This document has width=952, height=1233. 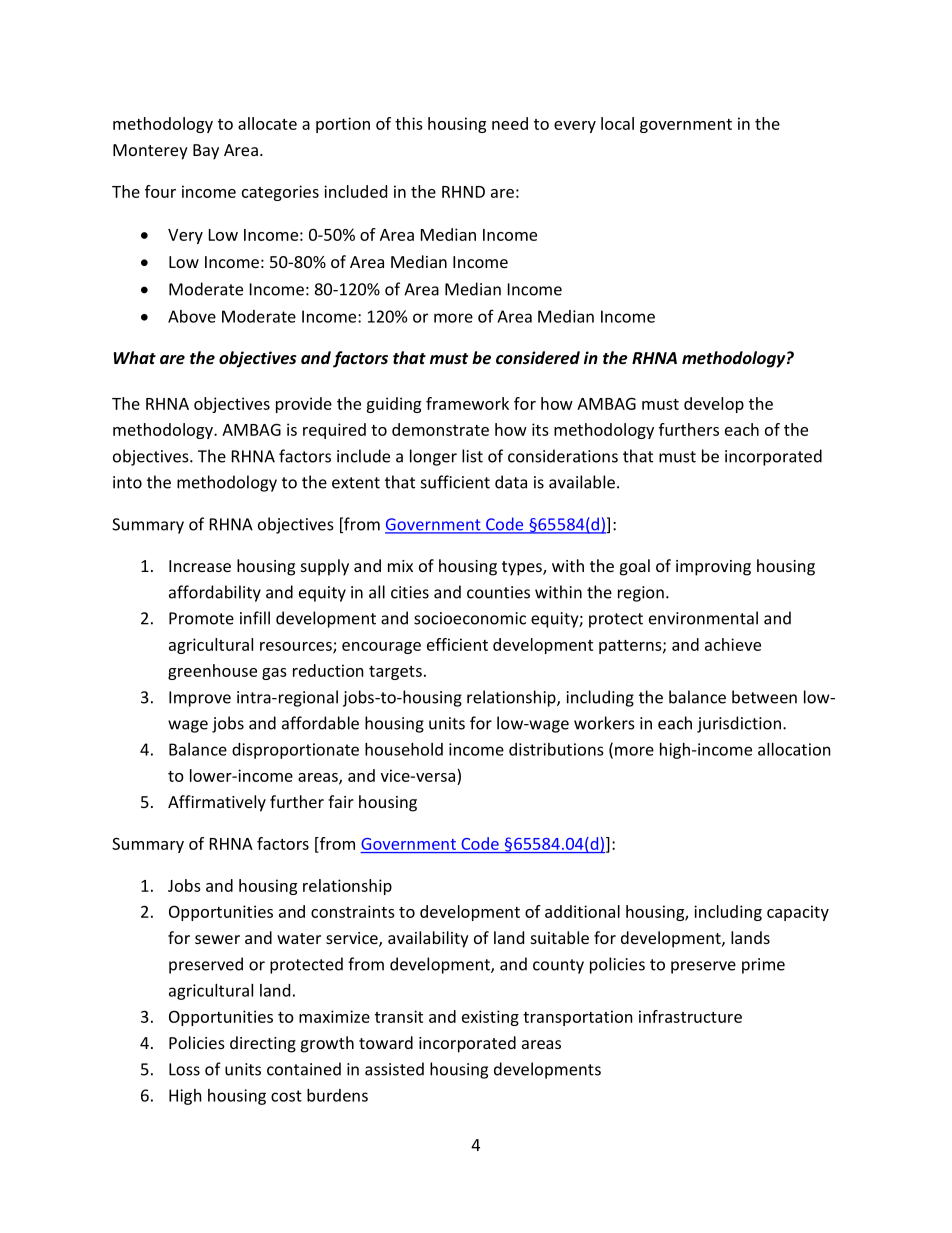 I want to click on Loss, so click(x=184, y=1069).
